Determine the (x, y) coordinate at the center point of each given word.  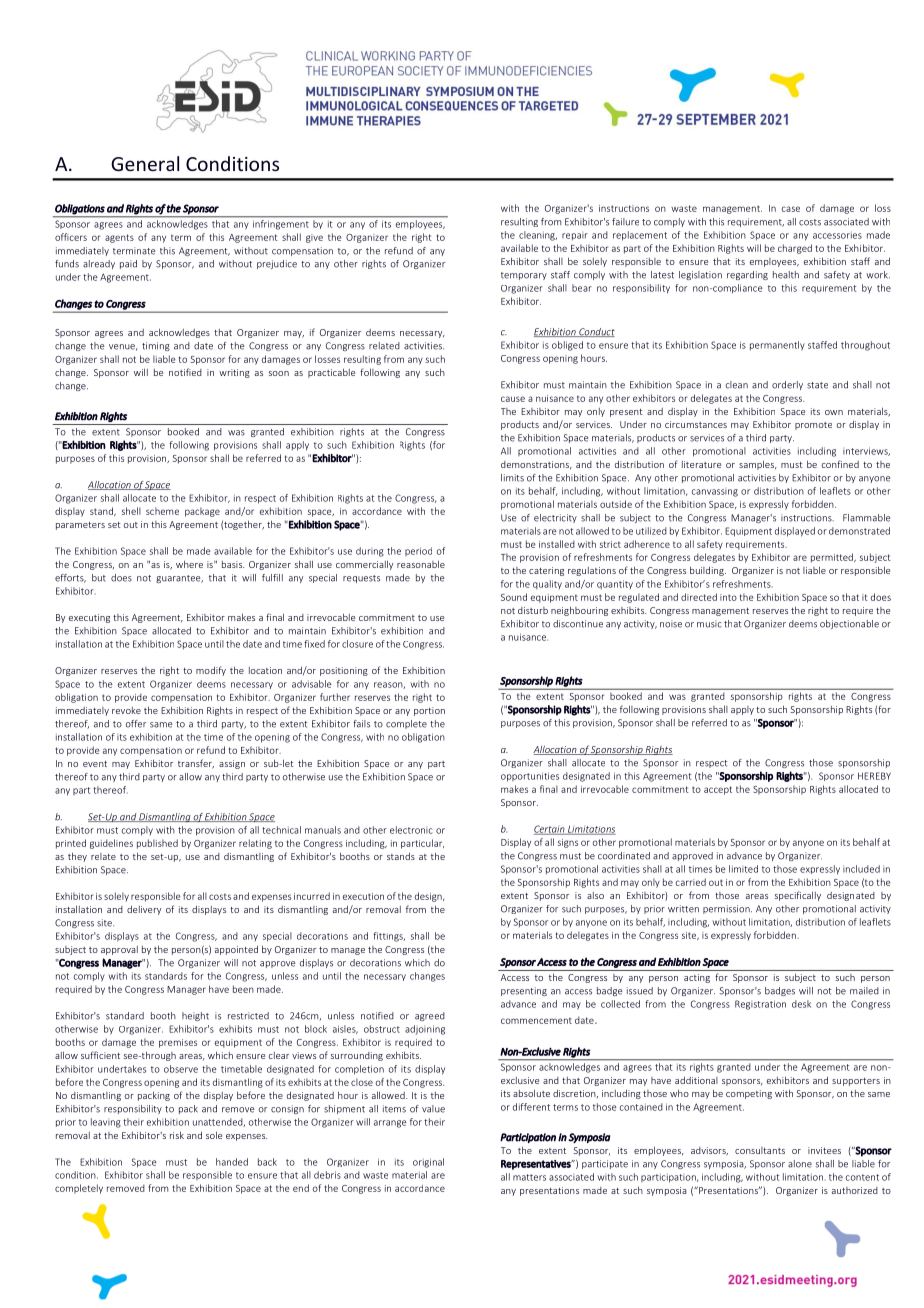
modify (211, 671)
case (791, 209)
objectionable (849, 624)
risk (177, 1135)
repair (575, 237)
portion (429, 711)
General (145, 163)
